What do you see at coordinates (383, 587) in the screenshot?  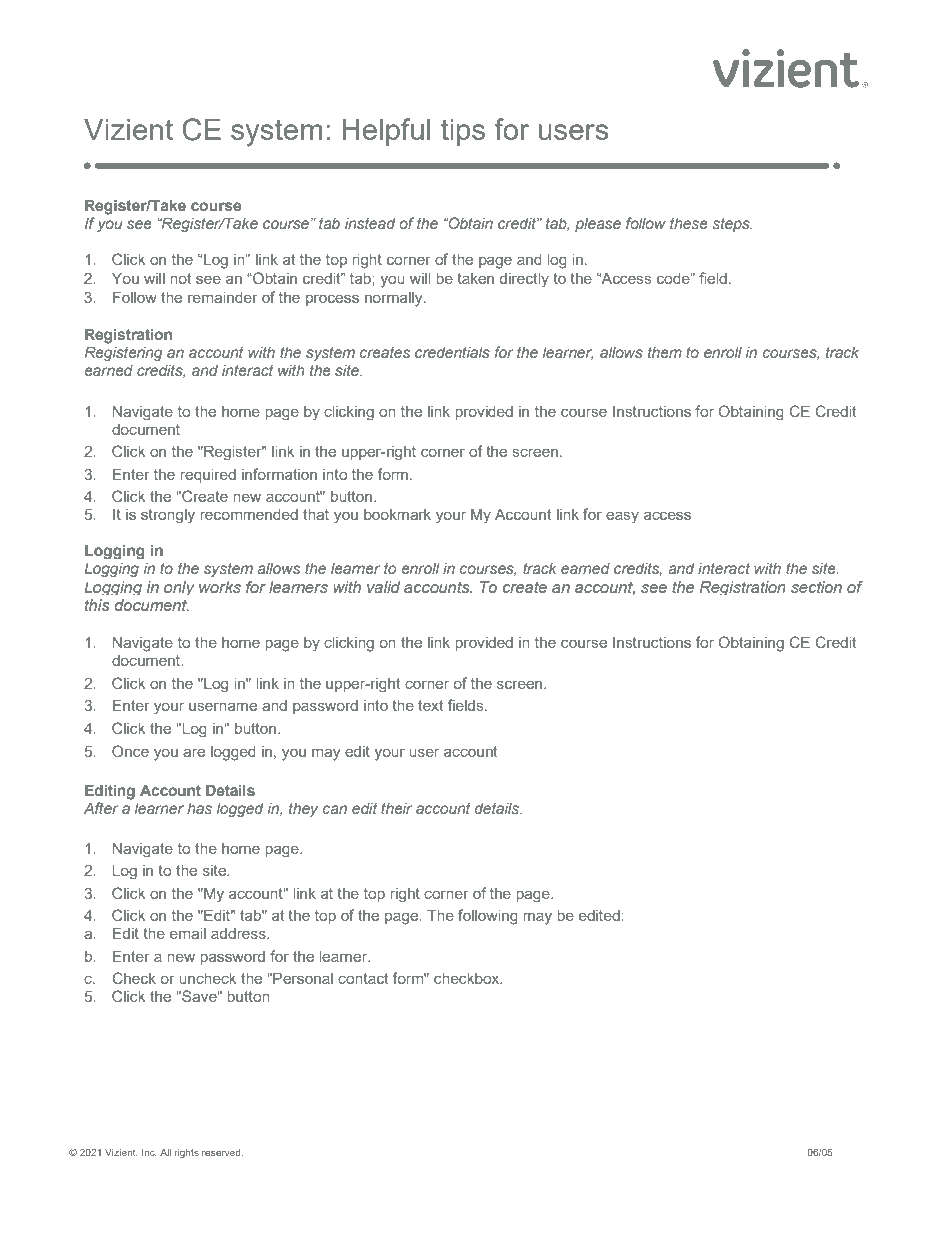 I see `valid` at bounding box center [383, 587].
